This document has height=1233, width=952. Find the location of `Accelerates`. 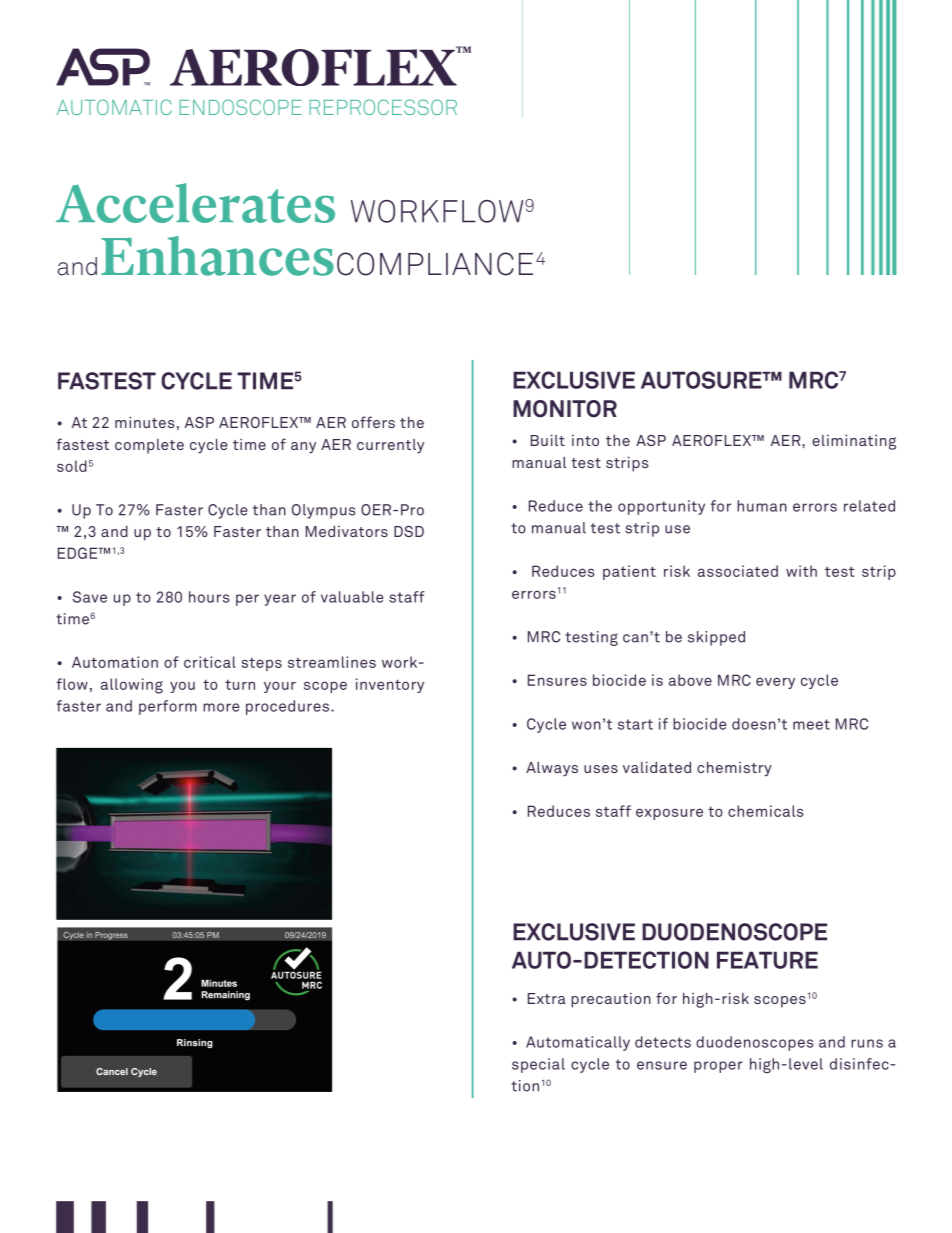

Accelerates is located at coordinates (195, 203).
